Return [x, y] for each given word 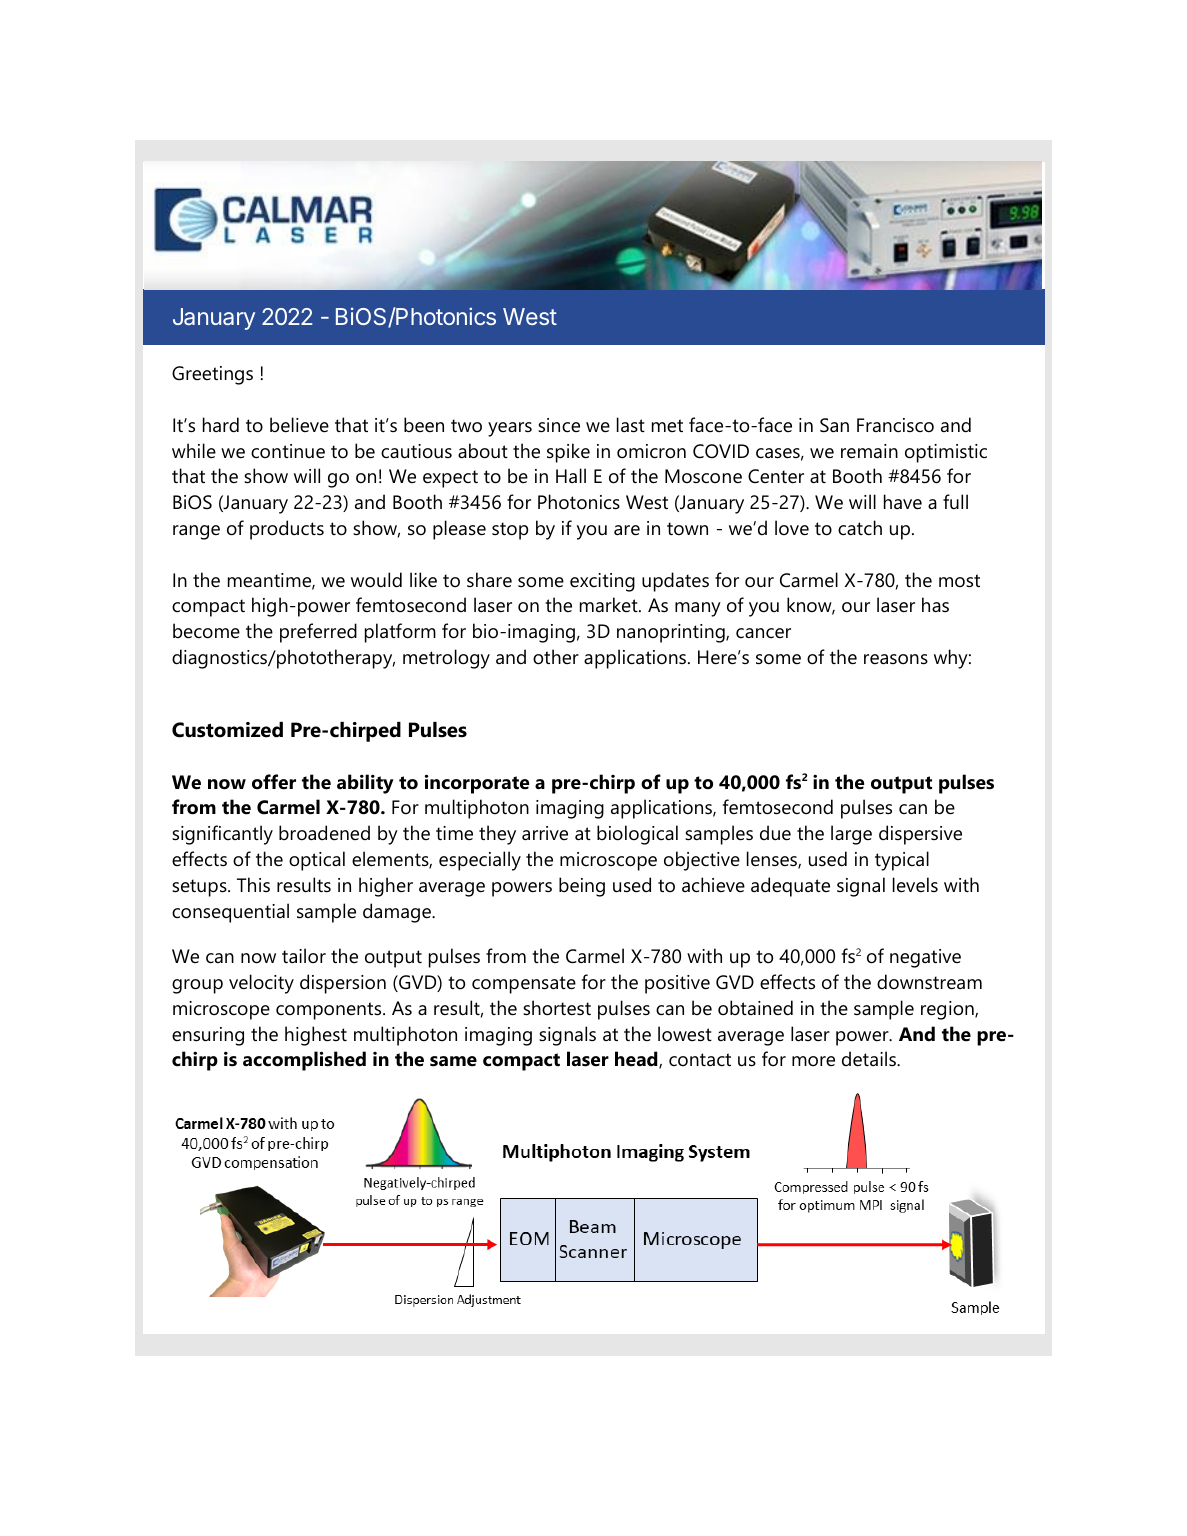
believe [299, 425]
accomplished [304, 1061]
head [637, 1060]
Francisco [895, 425]
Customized [227, 730]
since [559, 425]
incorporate [477, 784]
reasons [896, 659]
